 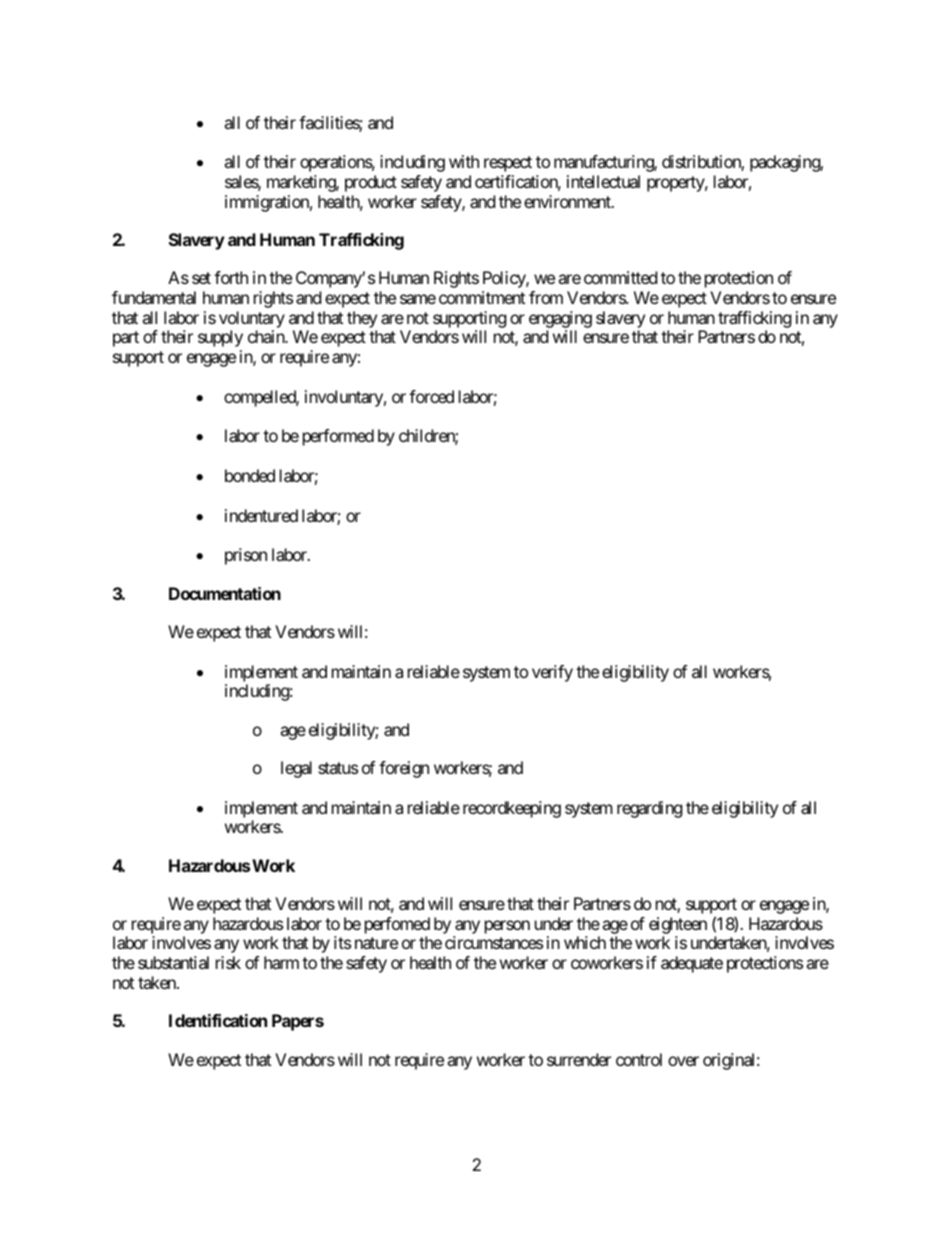 I want to click on foreign, so click(x=404, y=769).
